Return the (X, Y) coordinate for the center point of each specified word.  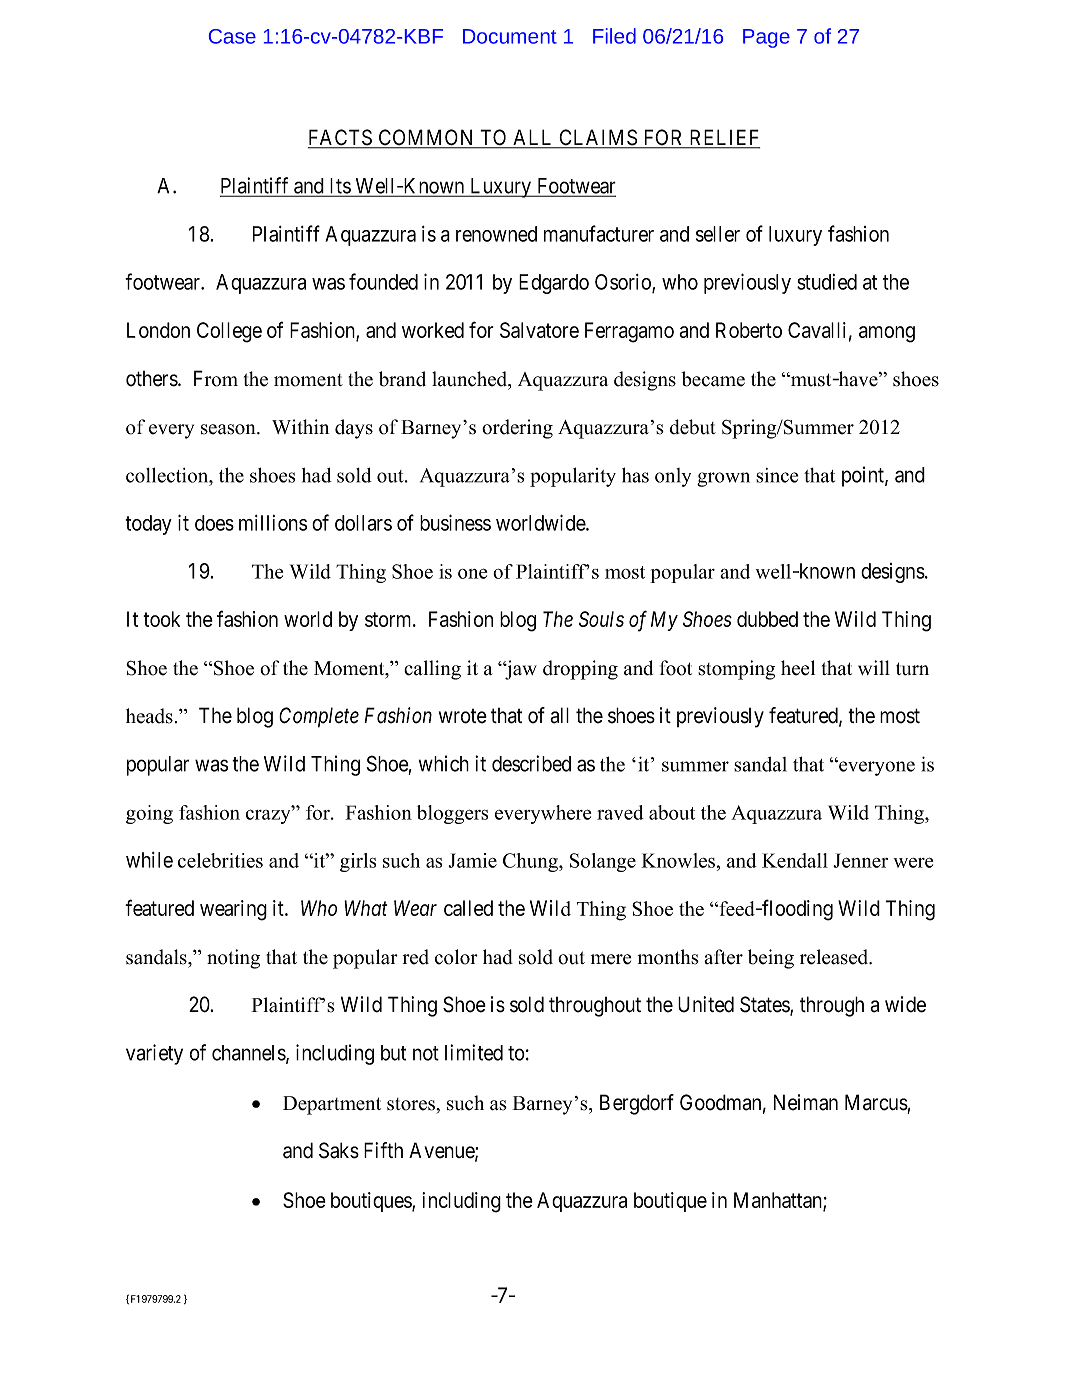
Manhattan (779, 1201)
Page (766, 38)
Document (510, 36)
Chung (531, 862)
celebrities (220, 860)
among (887, 334)
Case (232, 36)
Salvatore (539, 330)
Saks (339, 1150)
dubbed (767, 619)
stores (412, 1104)
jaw (520, 670)
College (229, 332)
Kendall (795, 860)
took (161, 619)
